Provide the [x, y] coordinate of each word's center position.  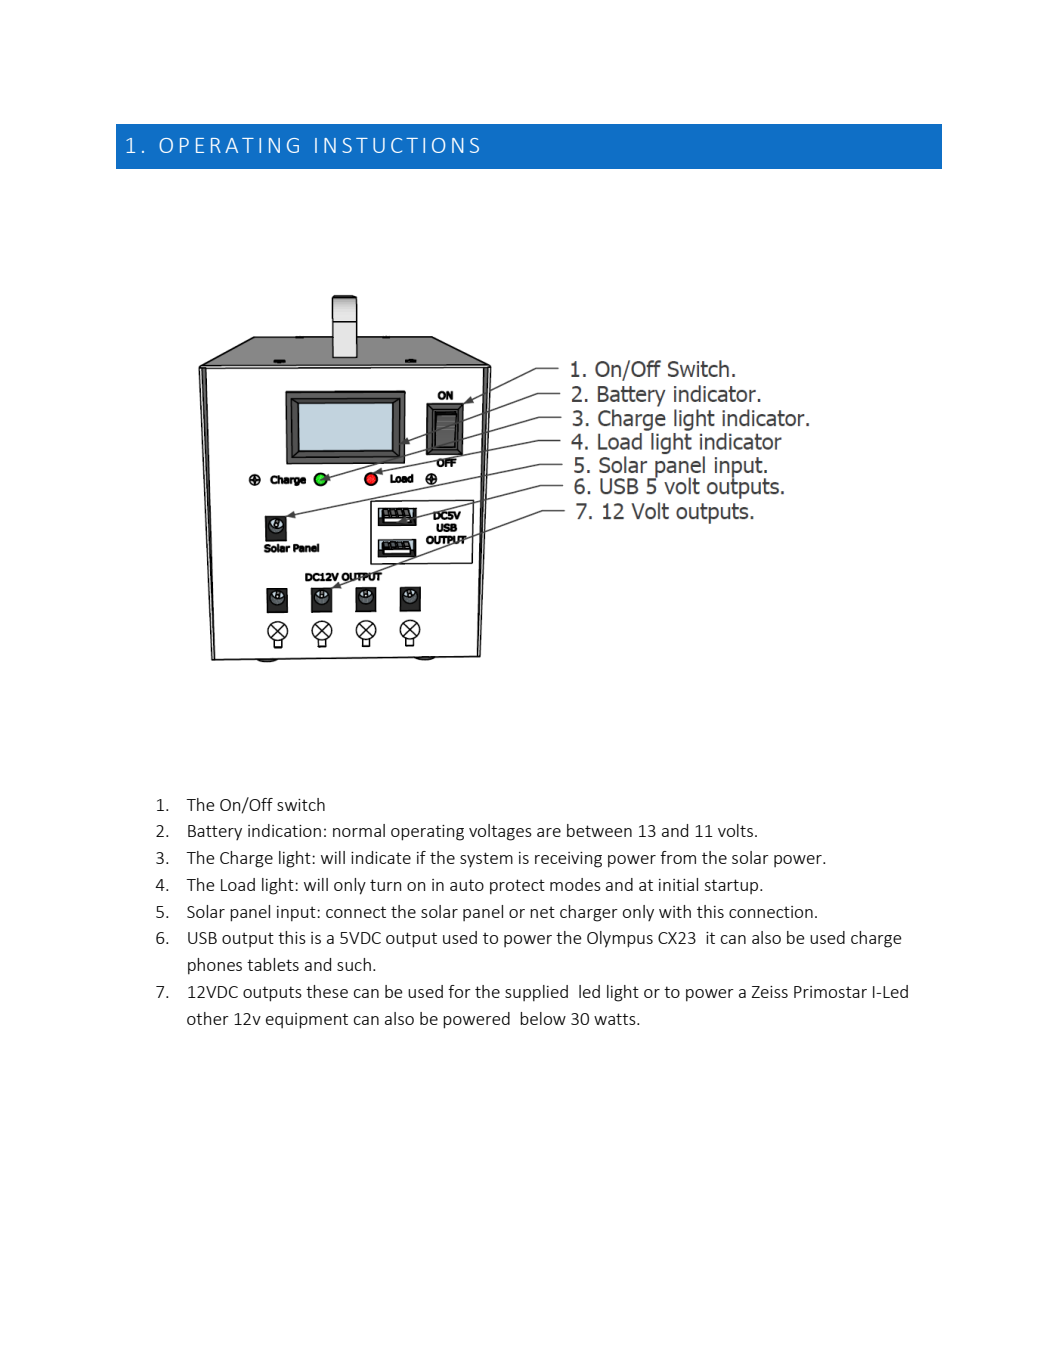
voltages [500, 832]
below [543, 1018]
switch [301, 804]
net [542, 912]
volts [735, 830]
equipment [307, 1021]
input [297, 914]
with [675, 911]
